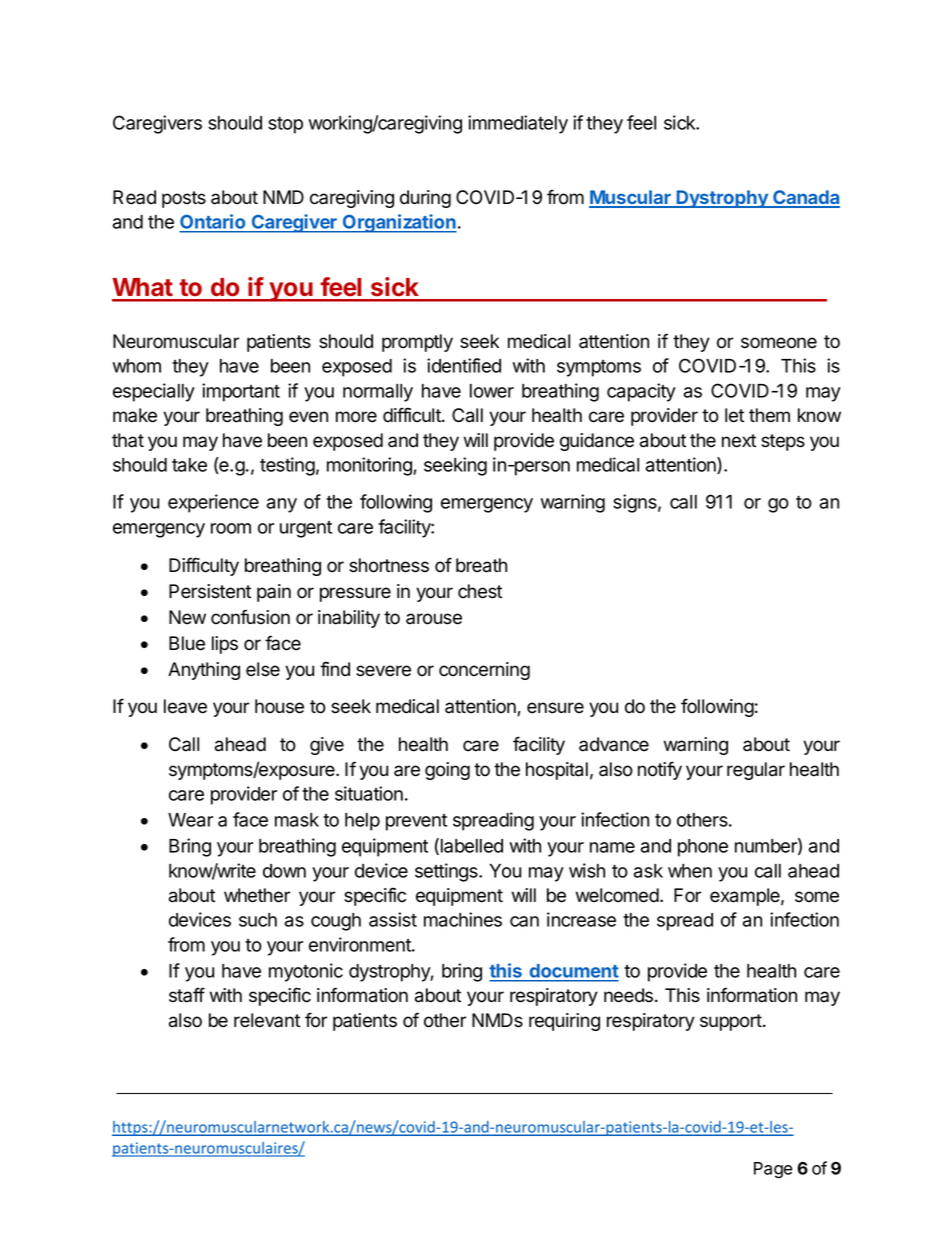 Image resolution: width=952 pixels, height=1233 pixels. I want to click on Persistent, so click(210, 591).
